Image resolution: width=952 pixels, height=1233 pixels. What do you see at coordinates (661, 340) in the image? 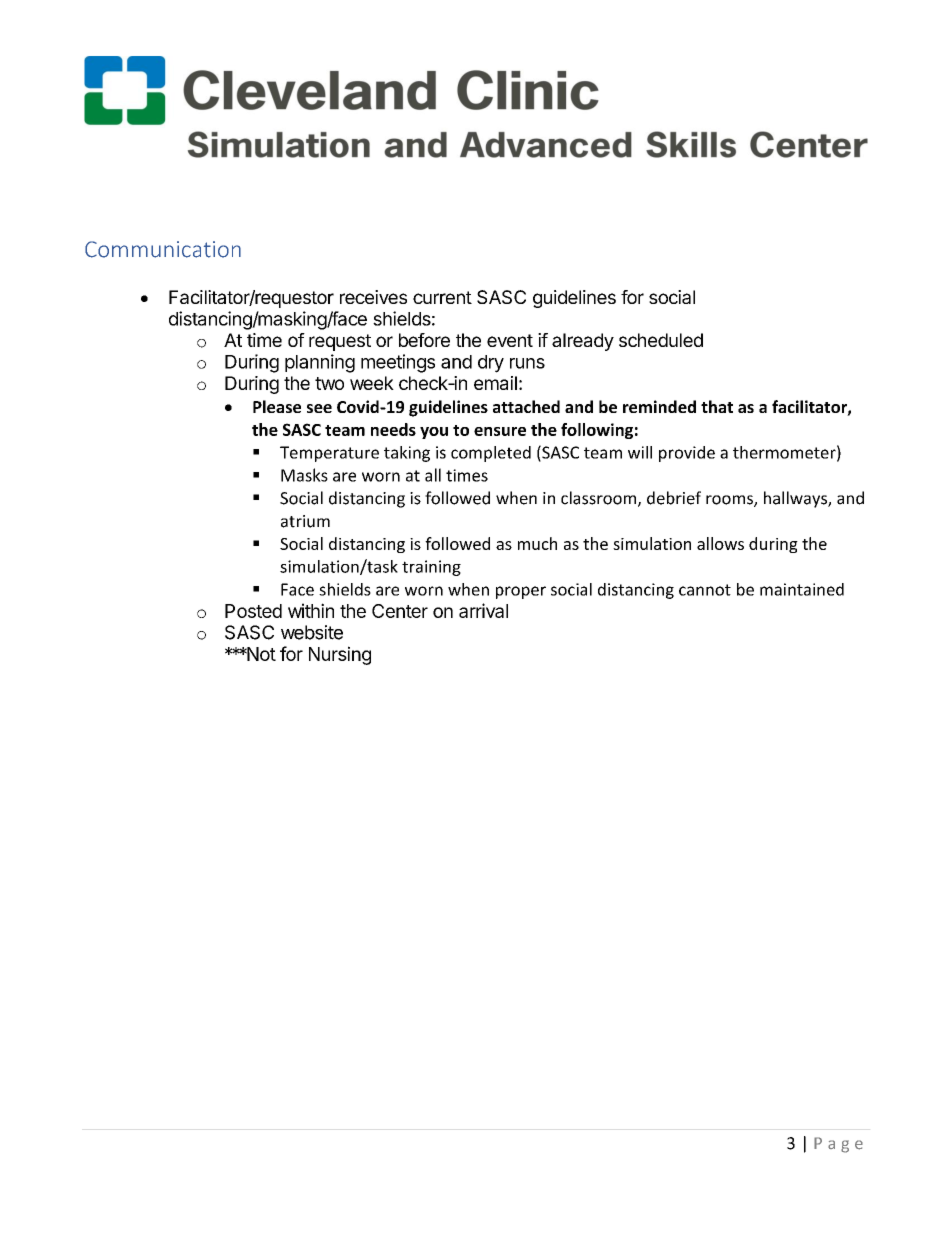
I see `scheduled` at bounding box center [661, 340].
